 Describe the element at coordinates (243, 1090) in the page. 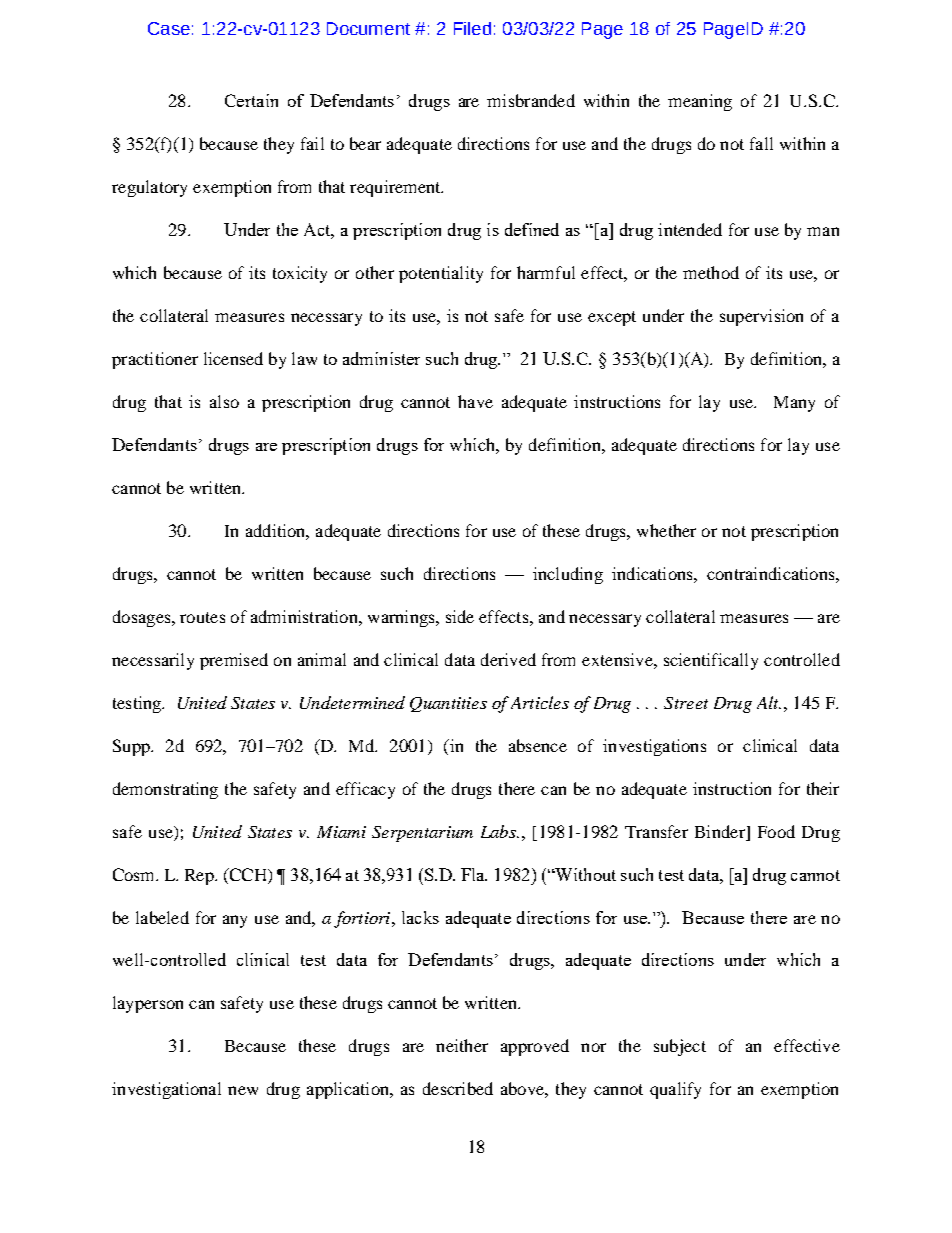

I see `new` at that location.
